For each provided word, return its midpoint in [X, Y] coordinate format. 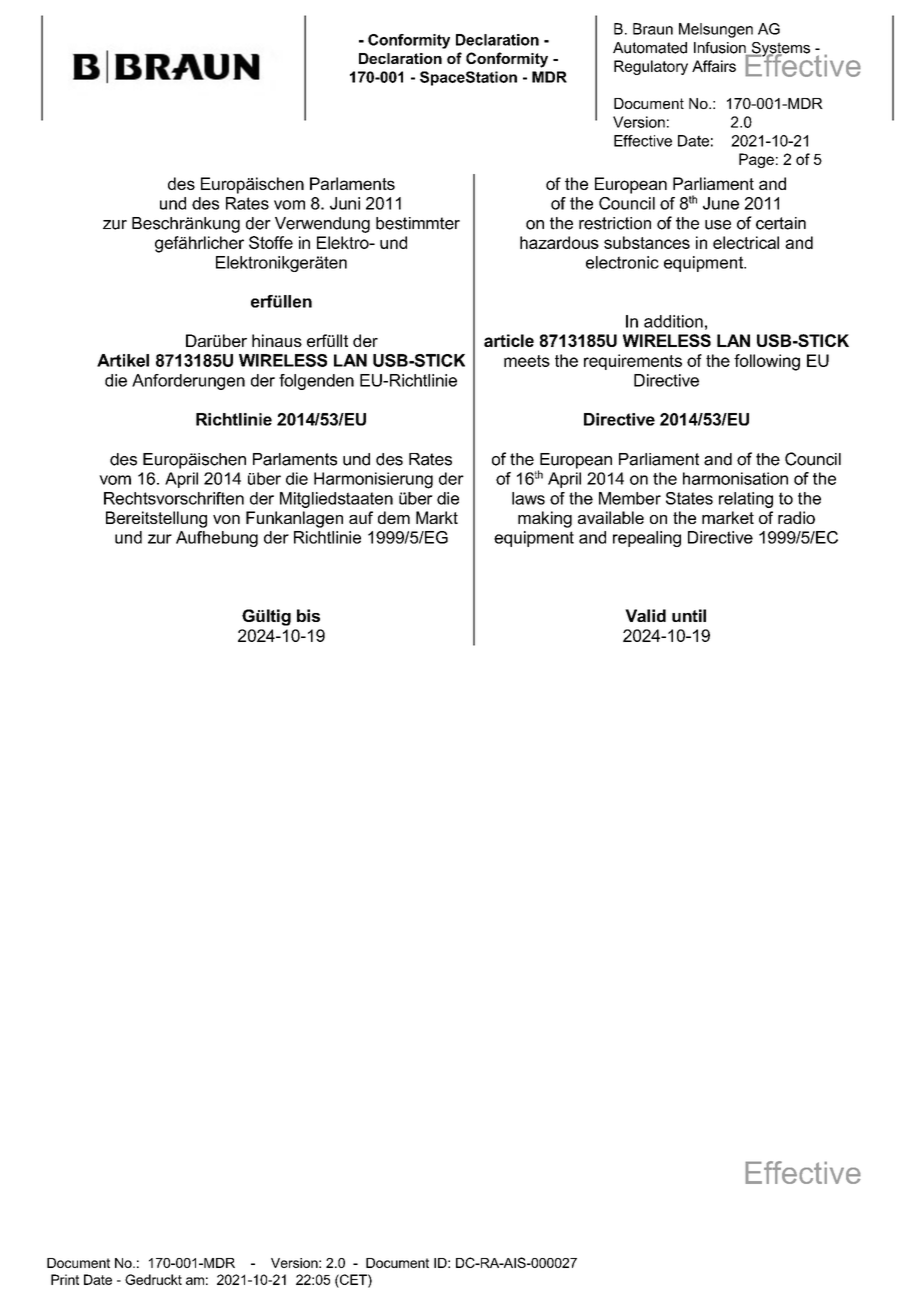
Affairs [714, 66]
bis [308, 615]
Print [65, 1279]
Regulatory [651, 67]
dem [394, 517]
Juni [345, 203]
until [689, 615]
